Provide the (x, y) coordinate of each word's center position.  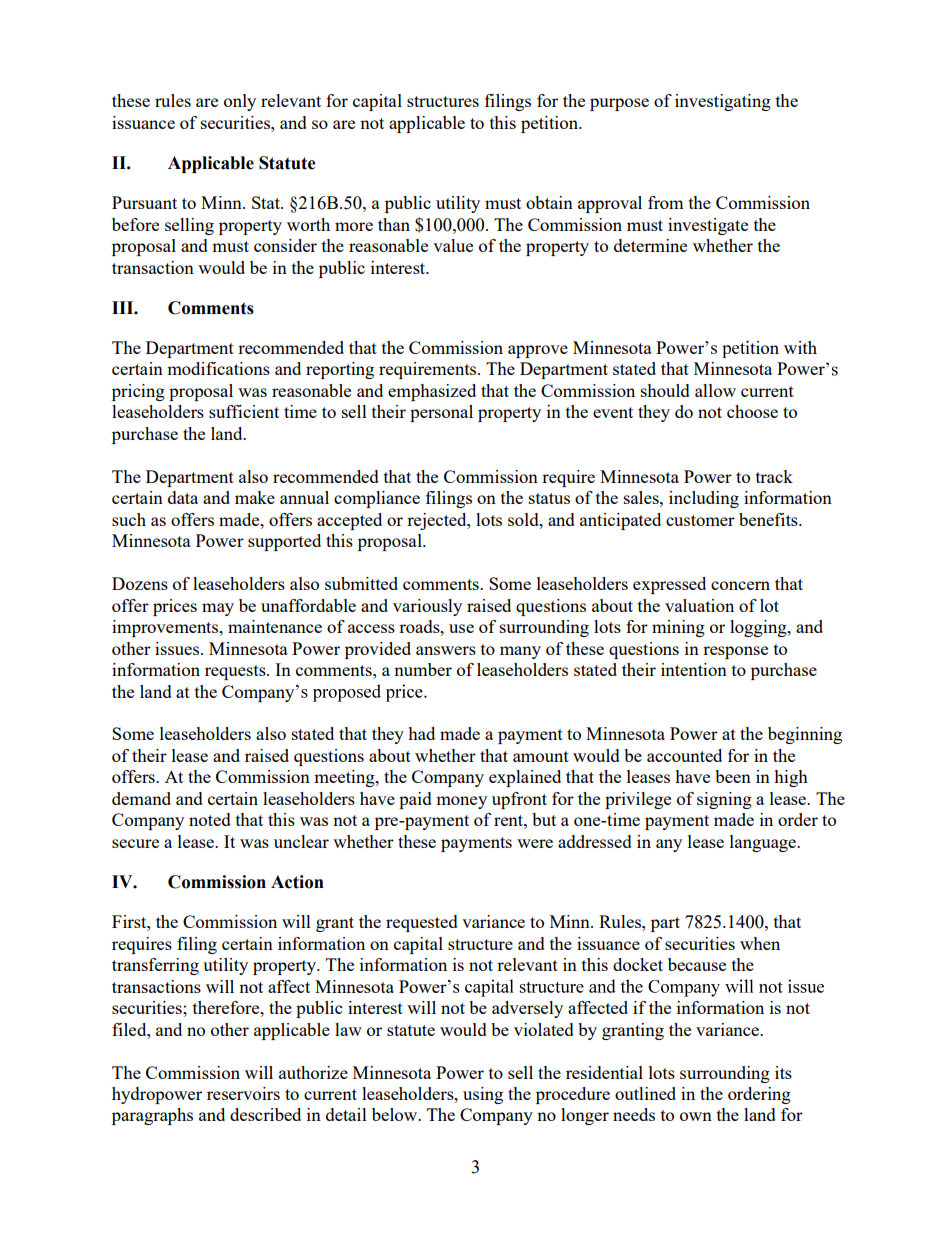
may (218, 609)
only (240, 102)
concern (740, 585)
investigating (723, 102)
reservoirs (243, 1093)
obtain (549, 202)
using (483, 1095)
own (696, 1116)
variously (427, 607)
